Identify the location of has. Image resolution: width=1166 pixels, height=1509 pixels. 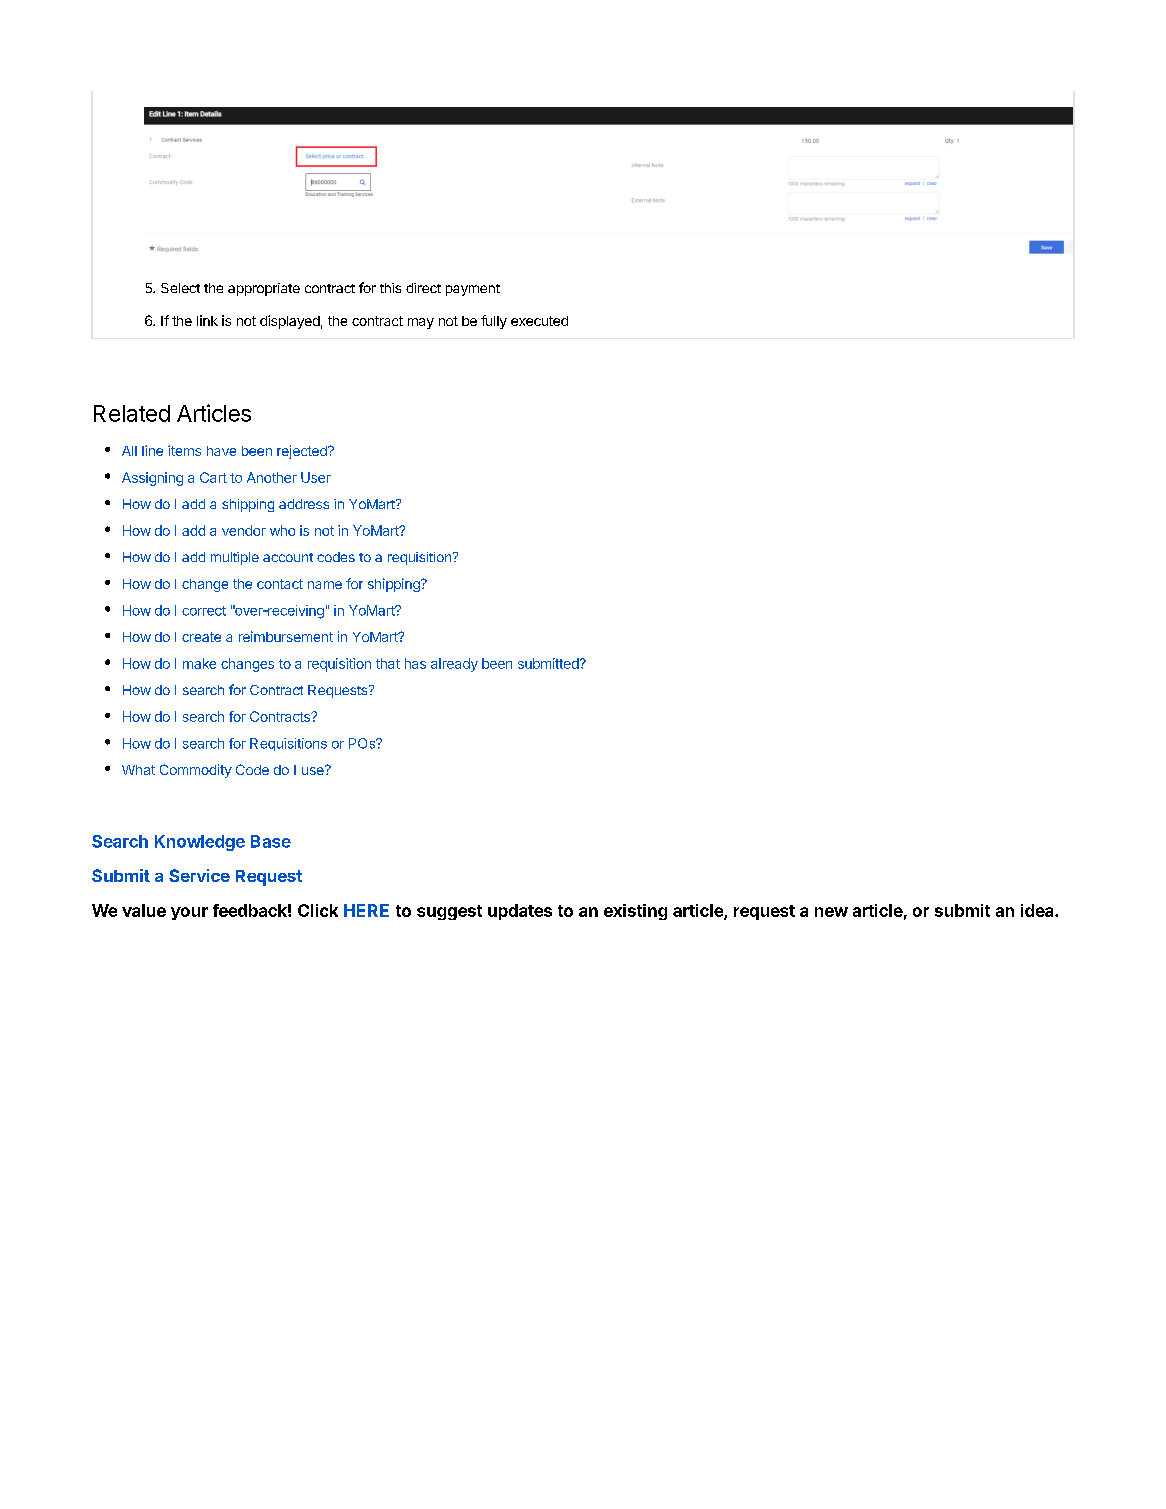
(415, 663).
